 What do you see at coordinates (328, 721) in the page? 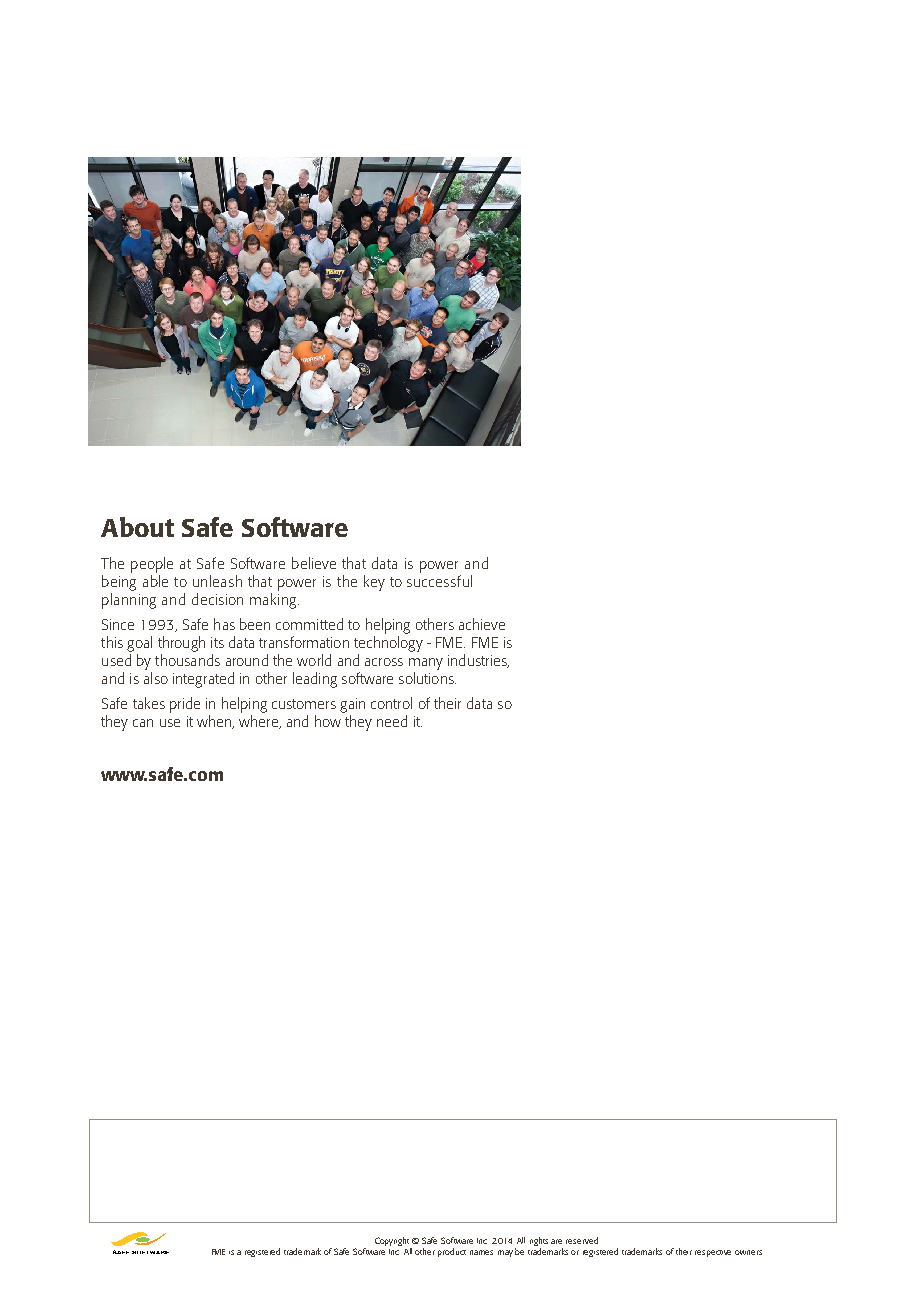
I see `how` at bounding box center [328, 721].
